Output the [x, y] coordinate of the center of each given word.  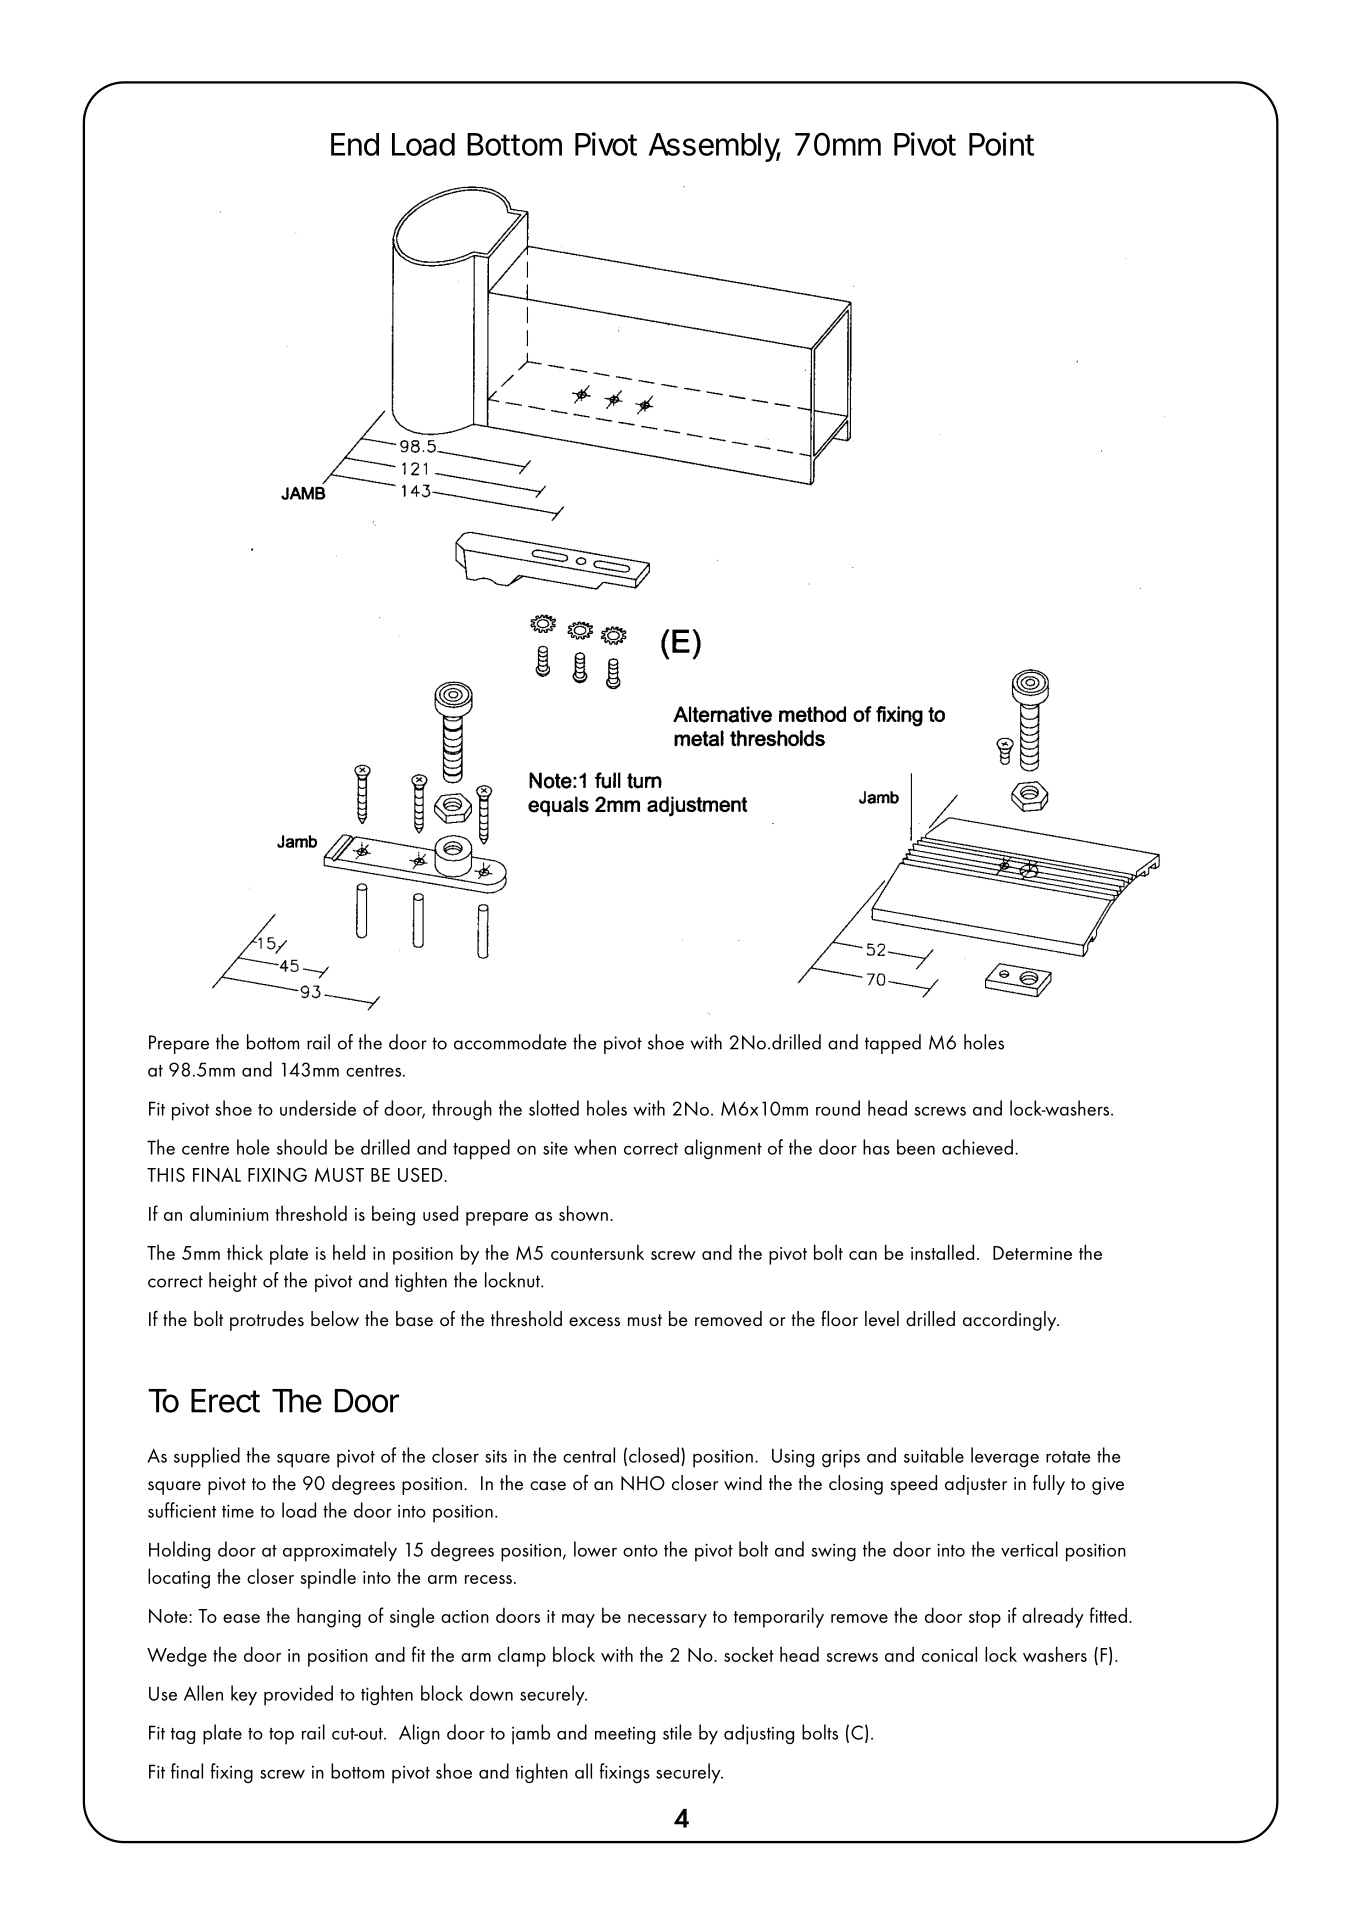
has [876, 1147]
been [916, 1147]
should [302, 1147]
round [838, 1108]
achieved [977, 1147]
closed [654, 1455]
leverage [1005, 1457]
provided [298, 1695]
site [555, 1148]
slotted [554, 1108]
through [462, 1110]
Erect [225, 1401]
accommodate [510, 1042]
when [595, 1147]
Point [1001, 144]
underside [318, 1108]
